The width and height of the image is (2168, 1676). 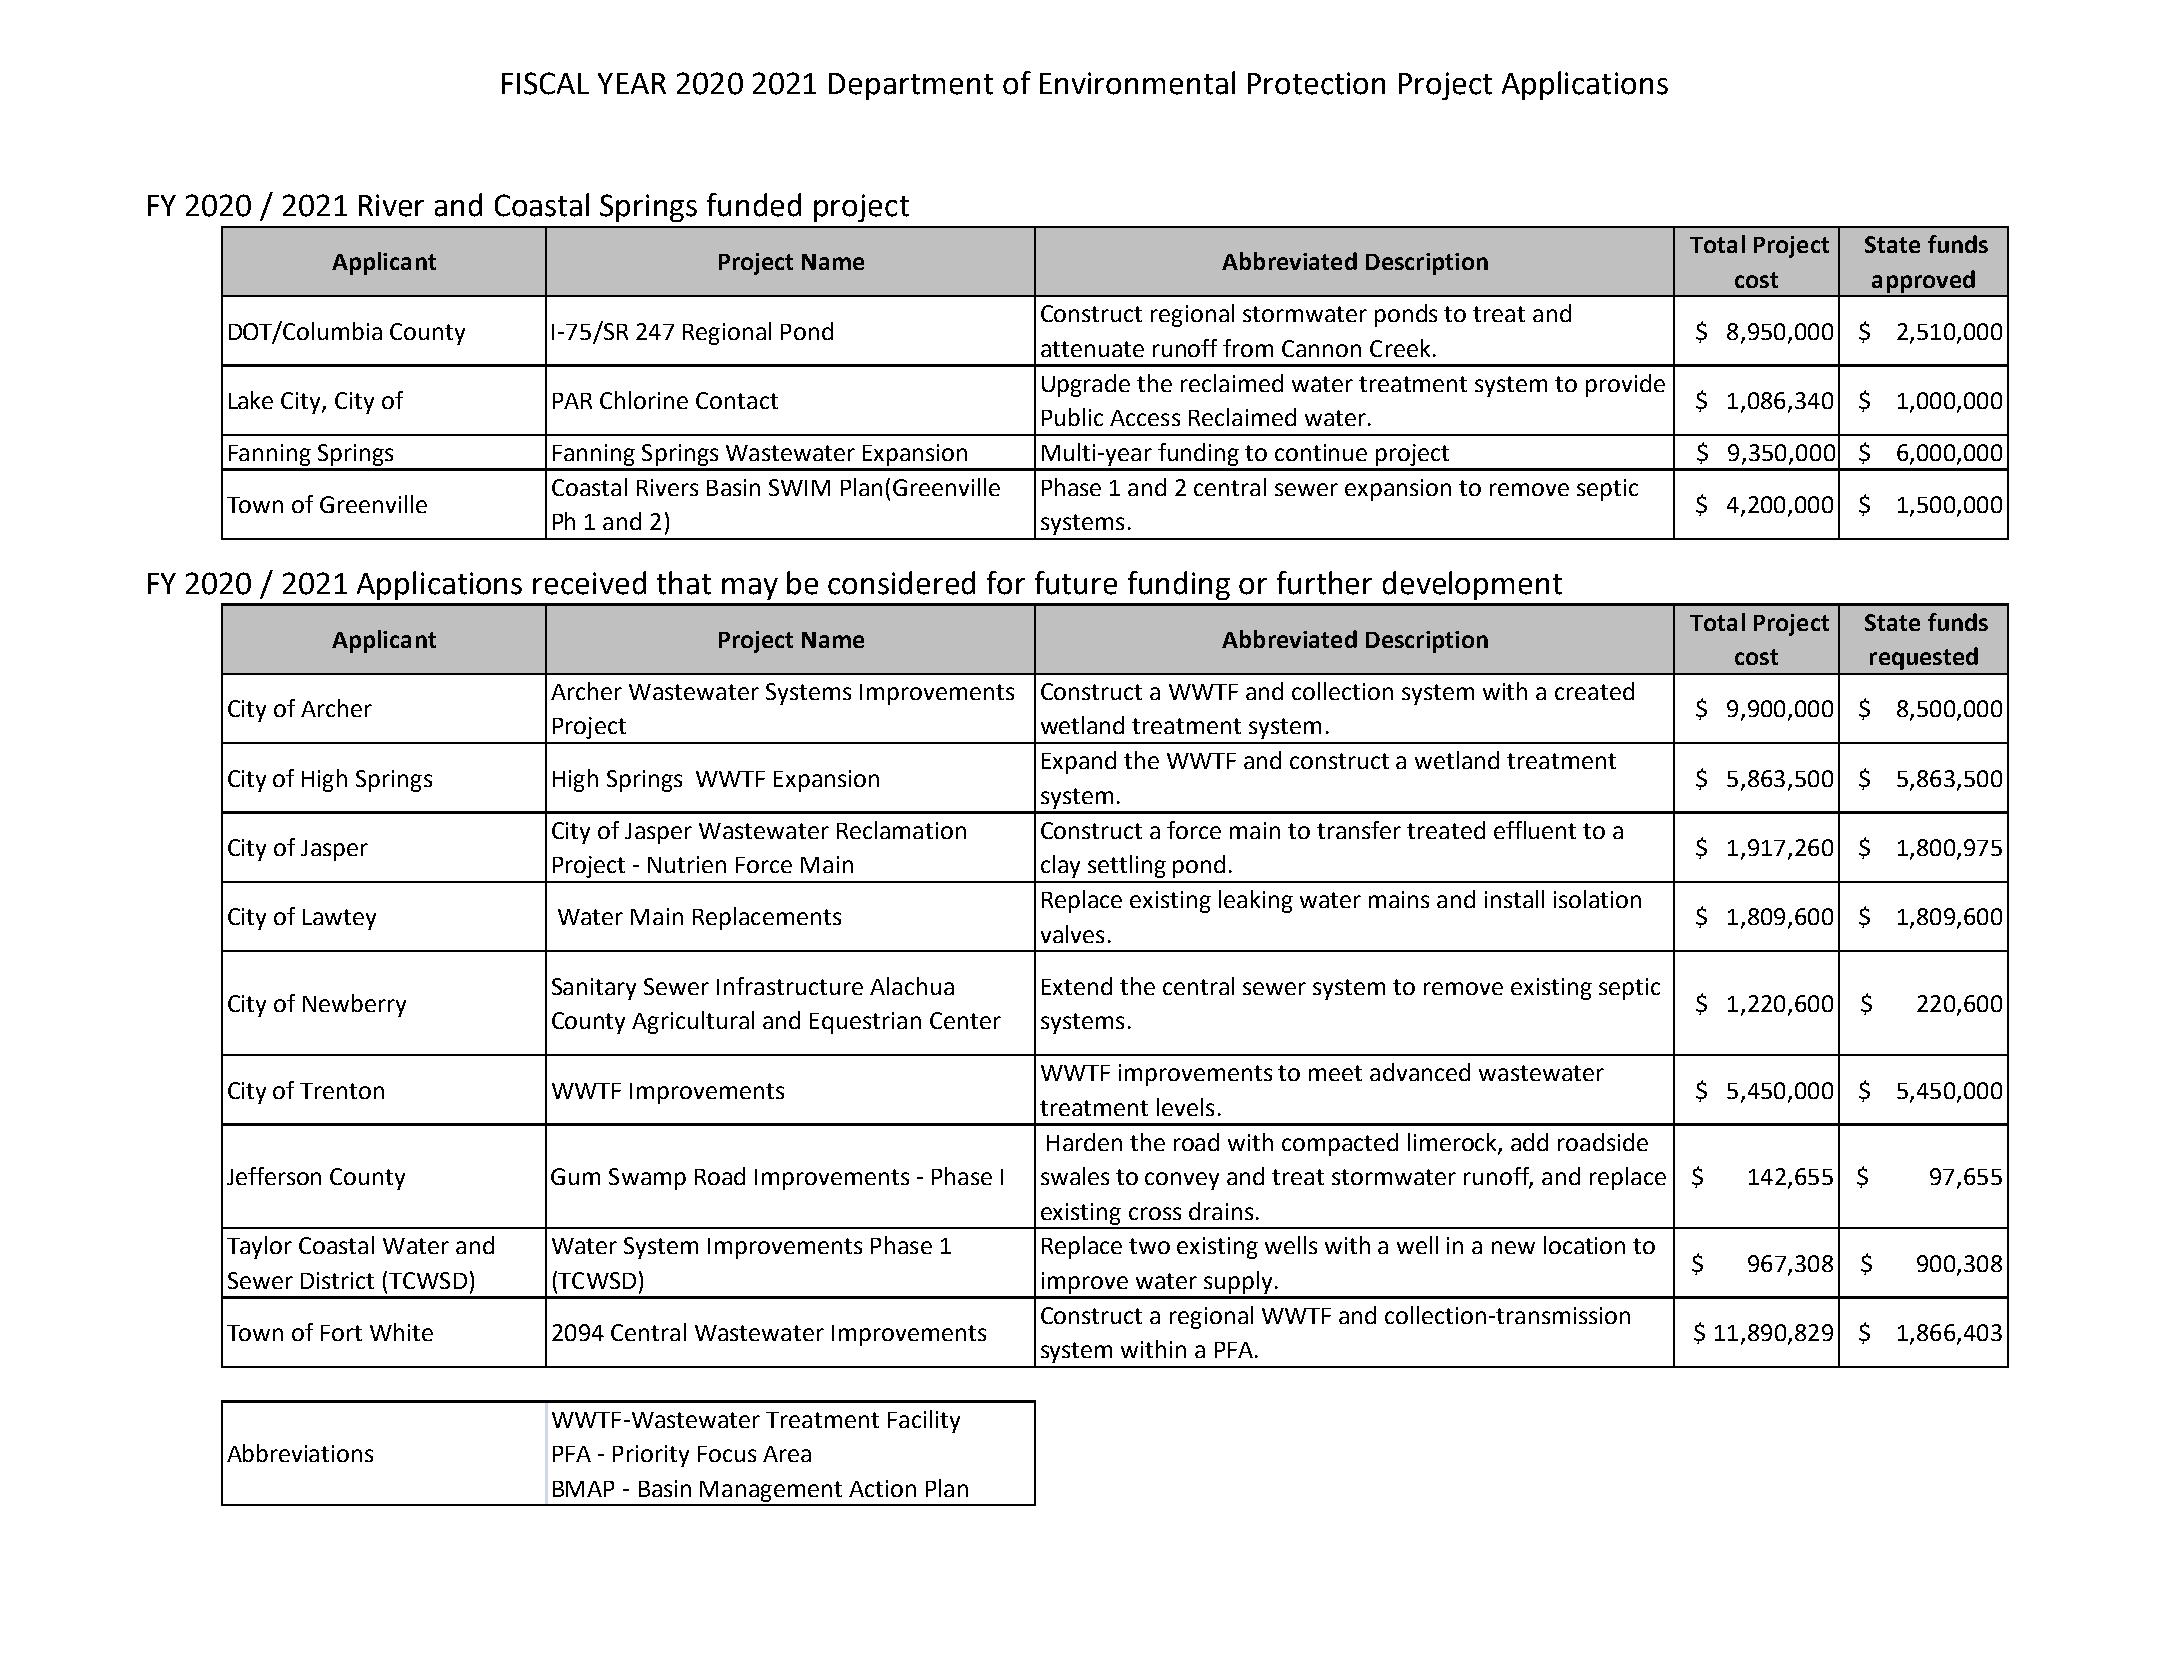 I want to click on Reclamation, so click(x=901, y=830).
